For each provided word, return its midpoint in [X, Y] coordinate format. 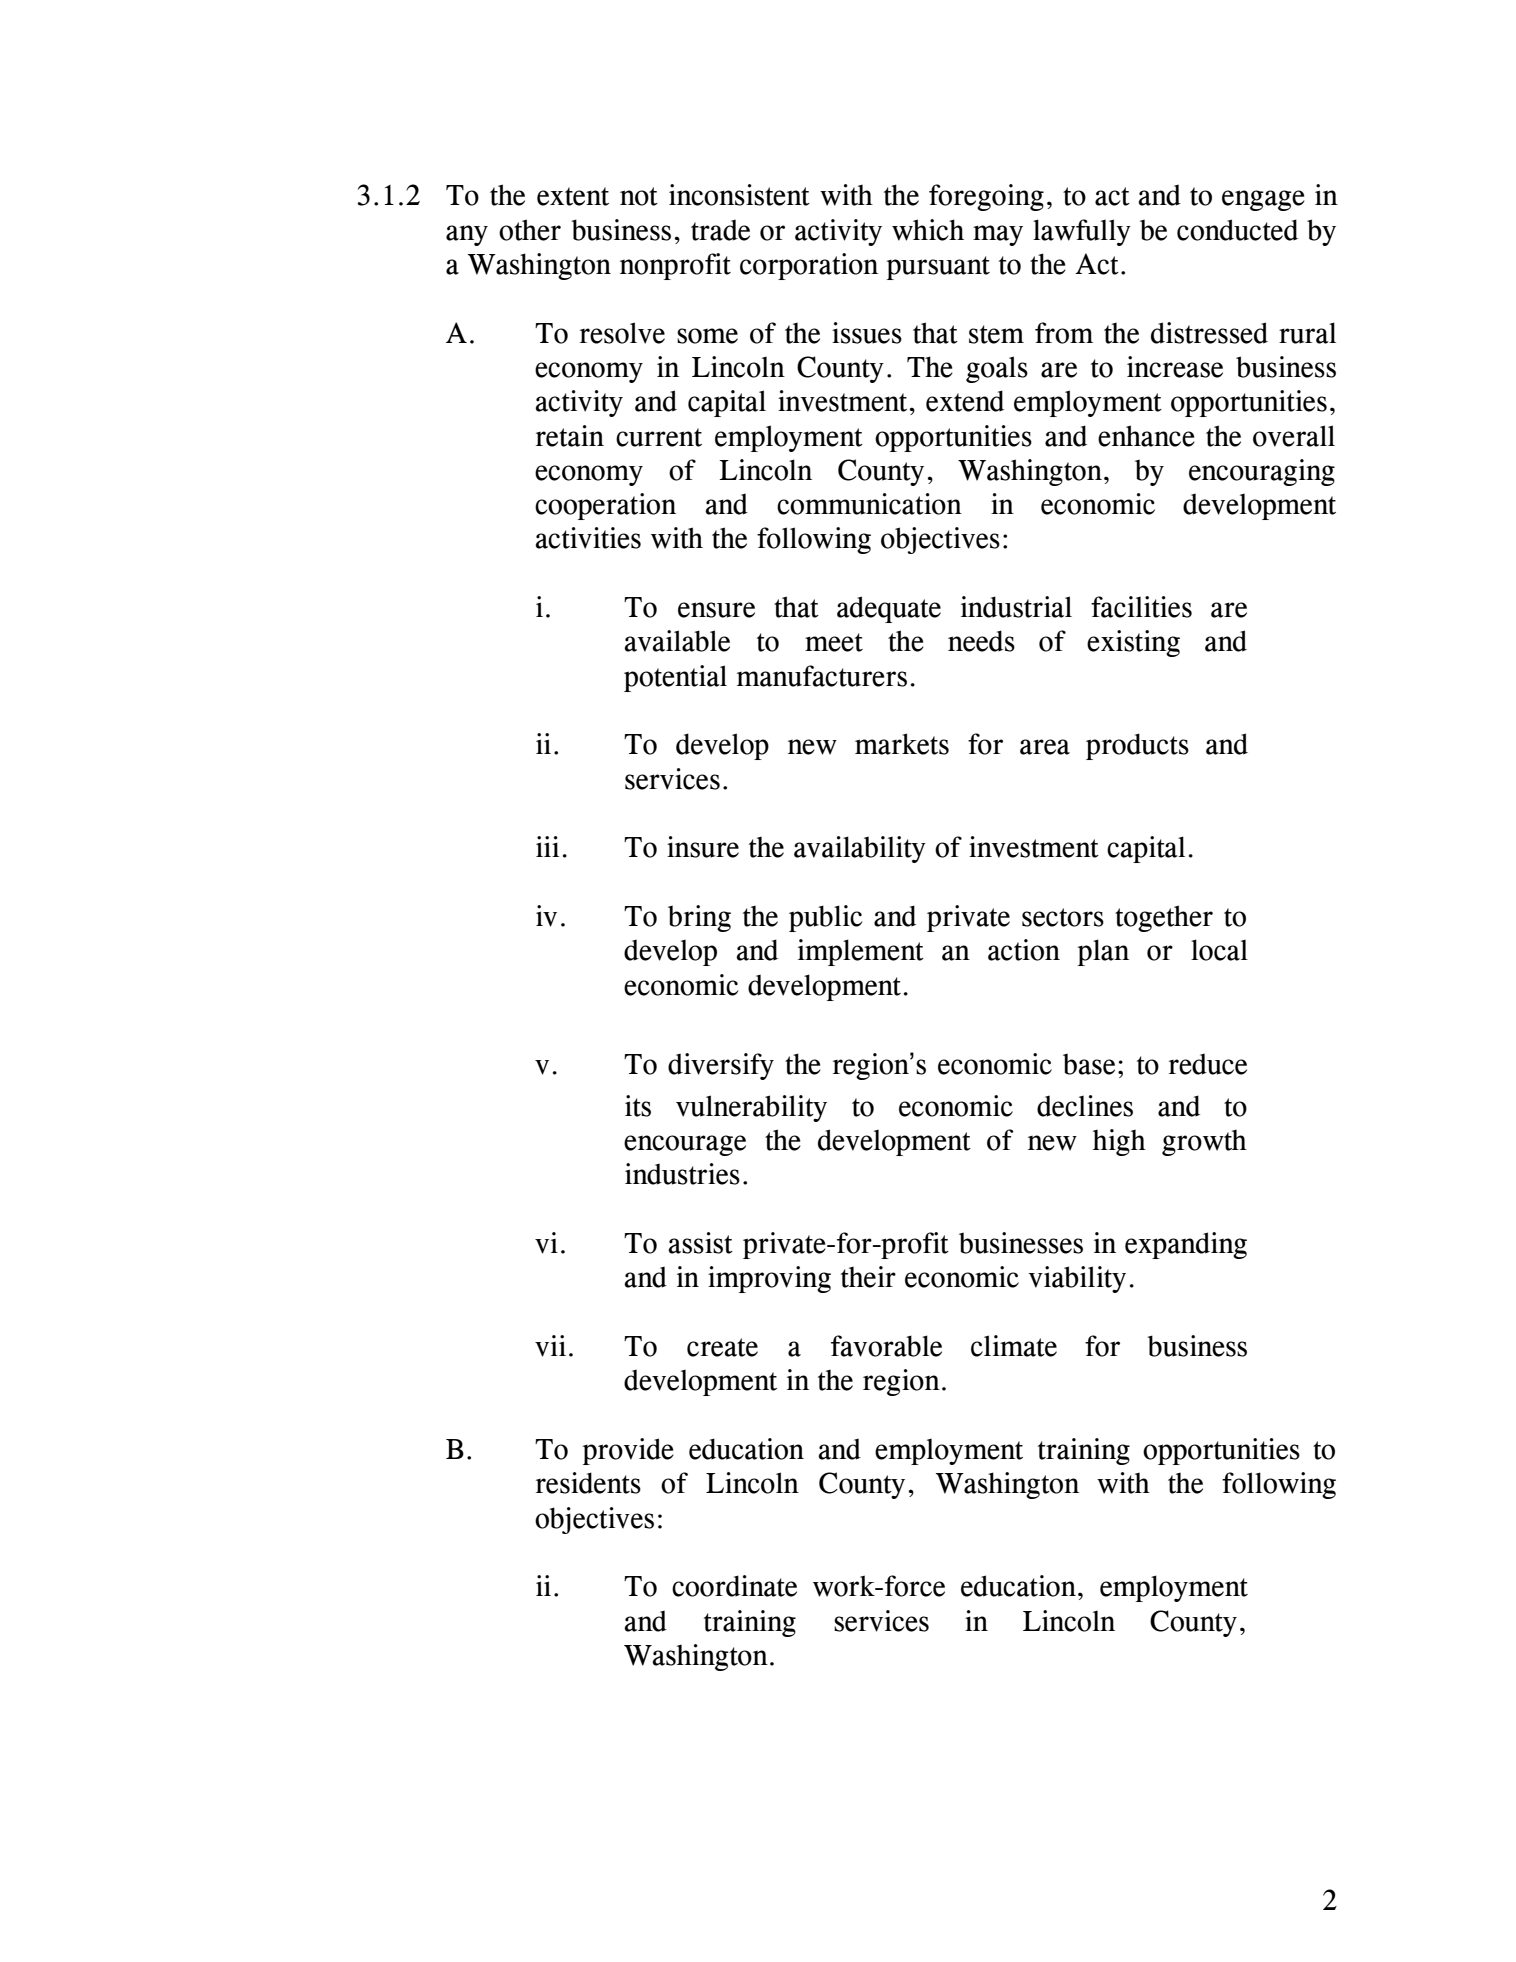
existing [1133, 643]
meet [834, 642]
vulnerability [751, 1108]
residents [588, 1483]
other [530, 230]
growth [1204, 1143]
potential [675, 678]
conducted [1237, 230]
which [928, 230]
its [638, 1106]
